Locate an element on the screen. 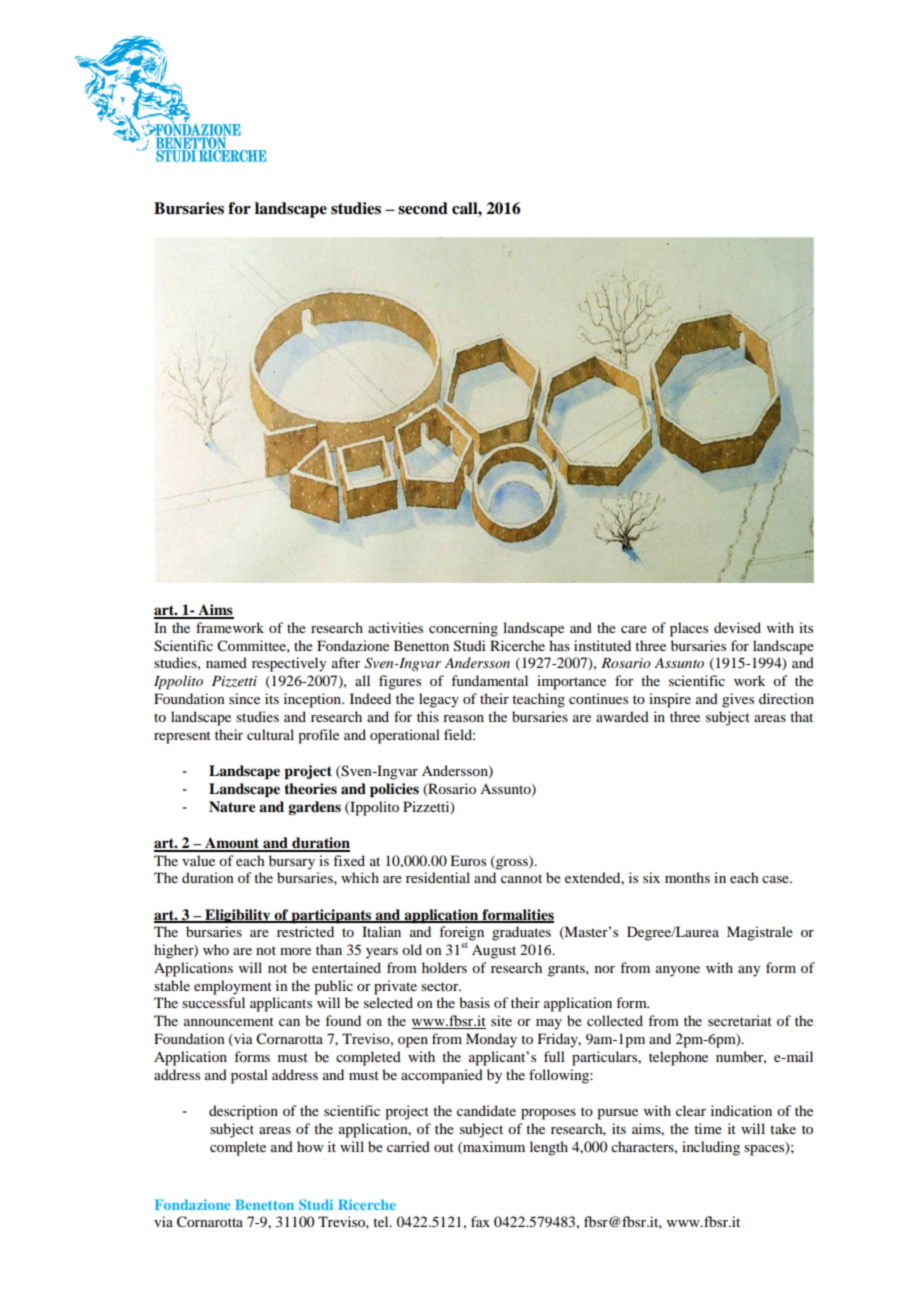  second is located at coordinates (423, 208).
